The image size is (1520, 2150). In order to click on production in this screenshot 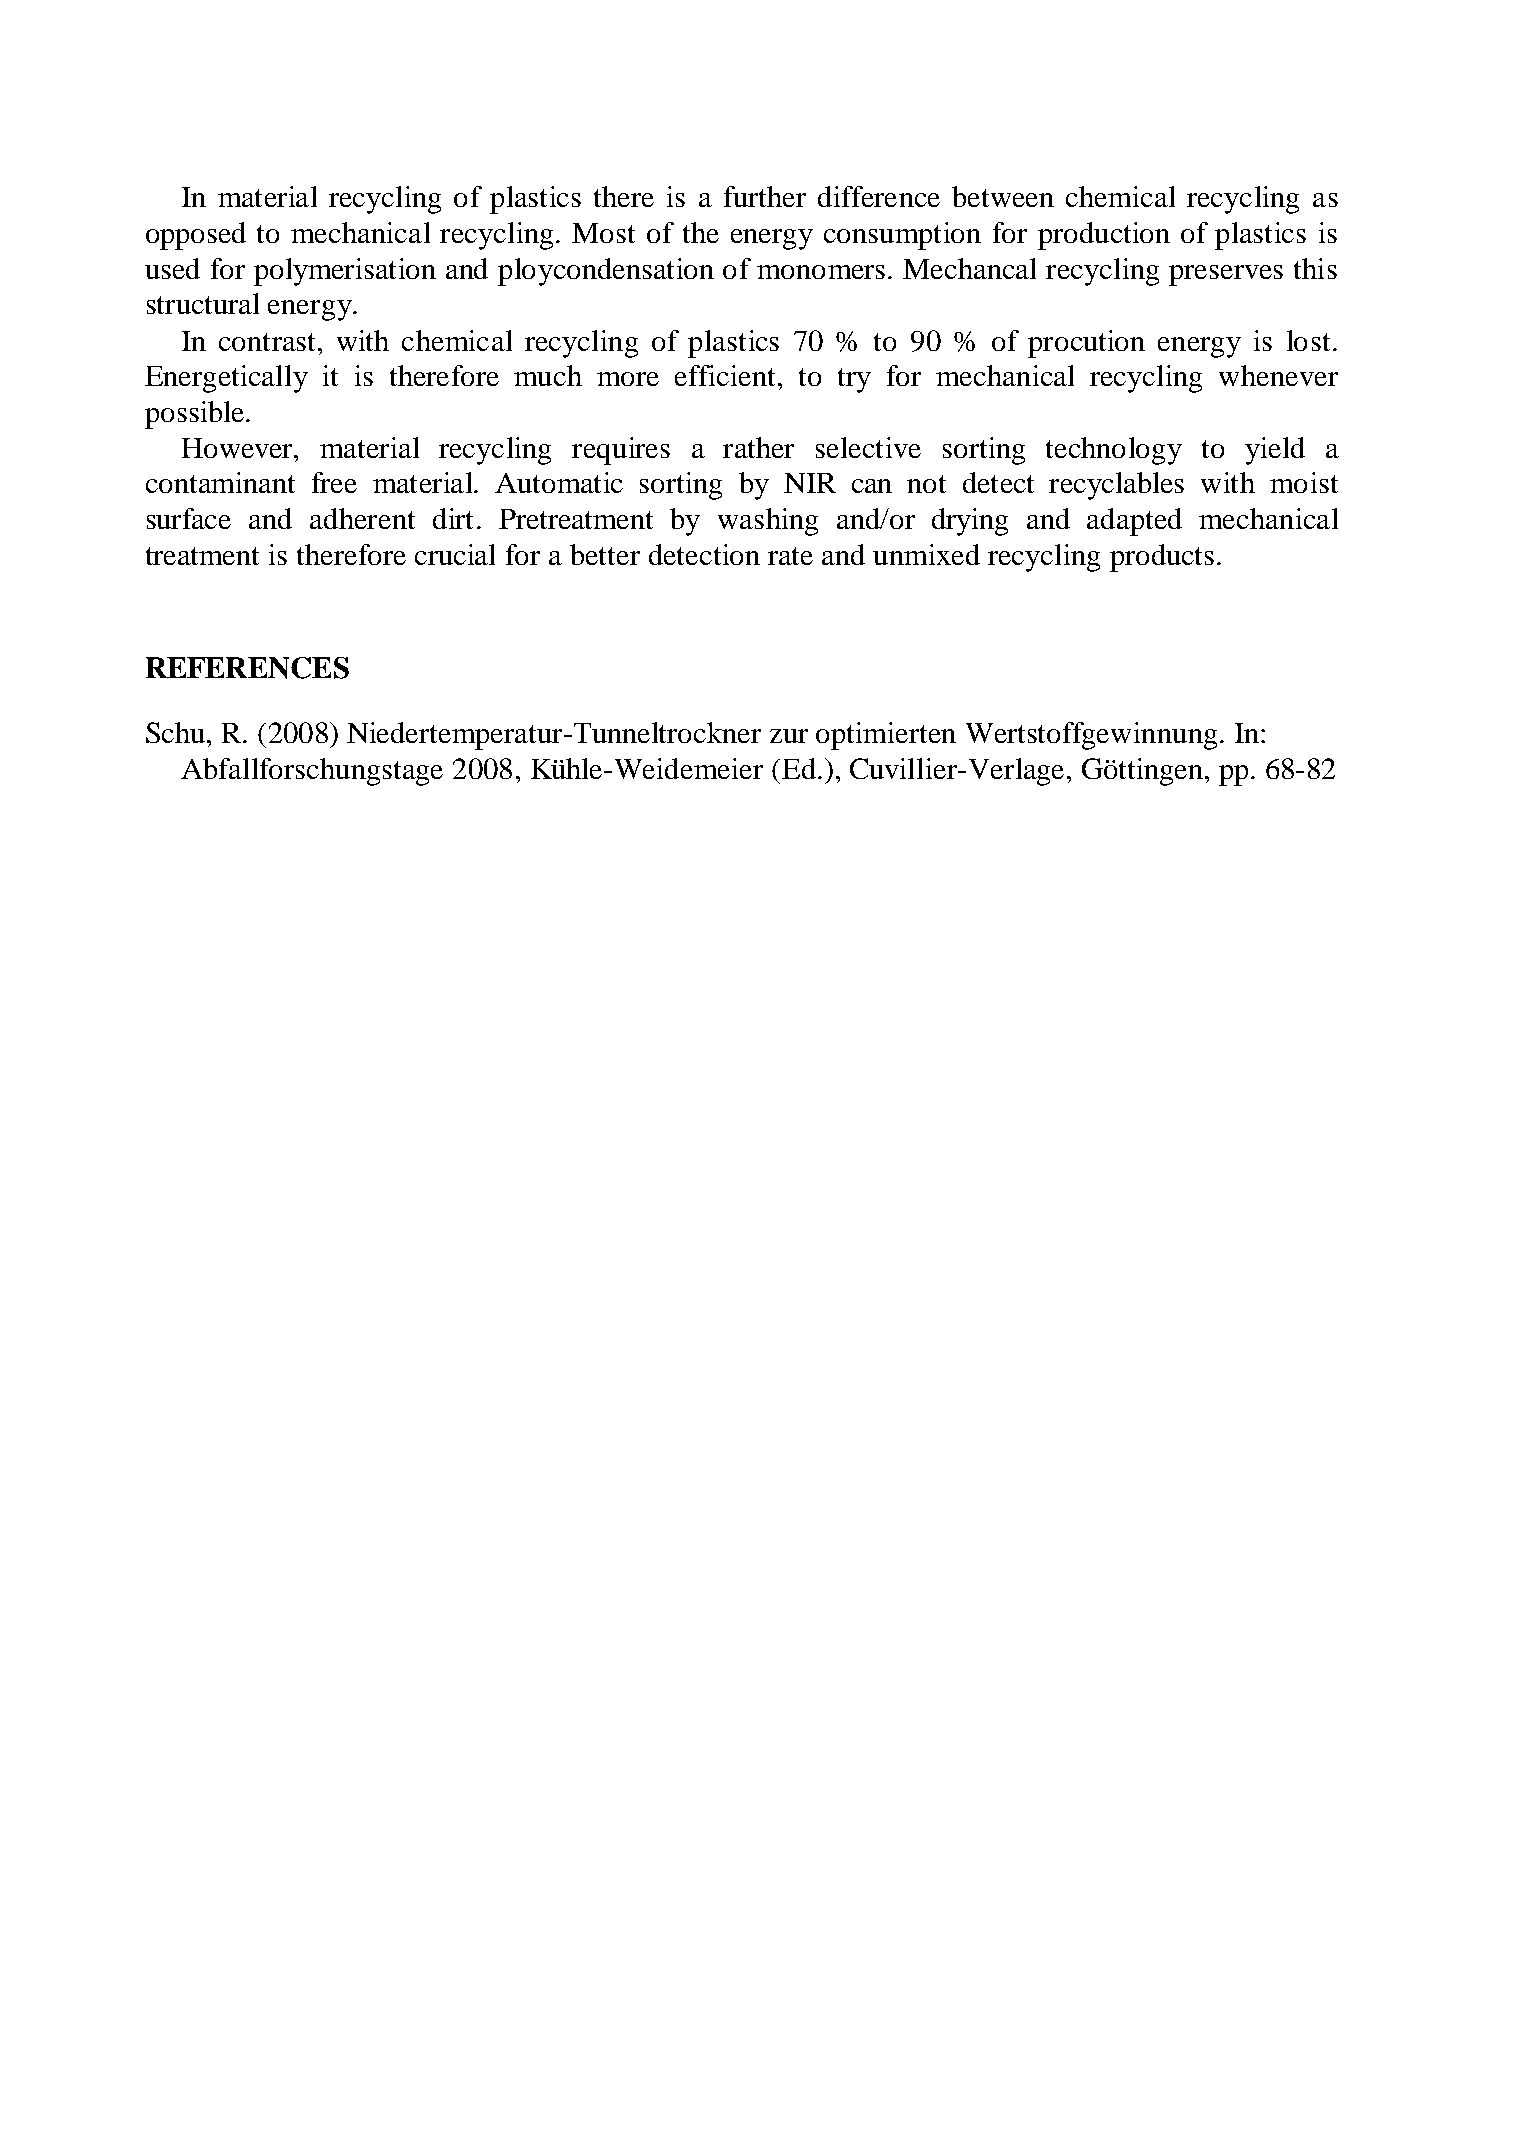, I will do `click(1104, 236)`.
